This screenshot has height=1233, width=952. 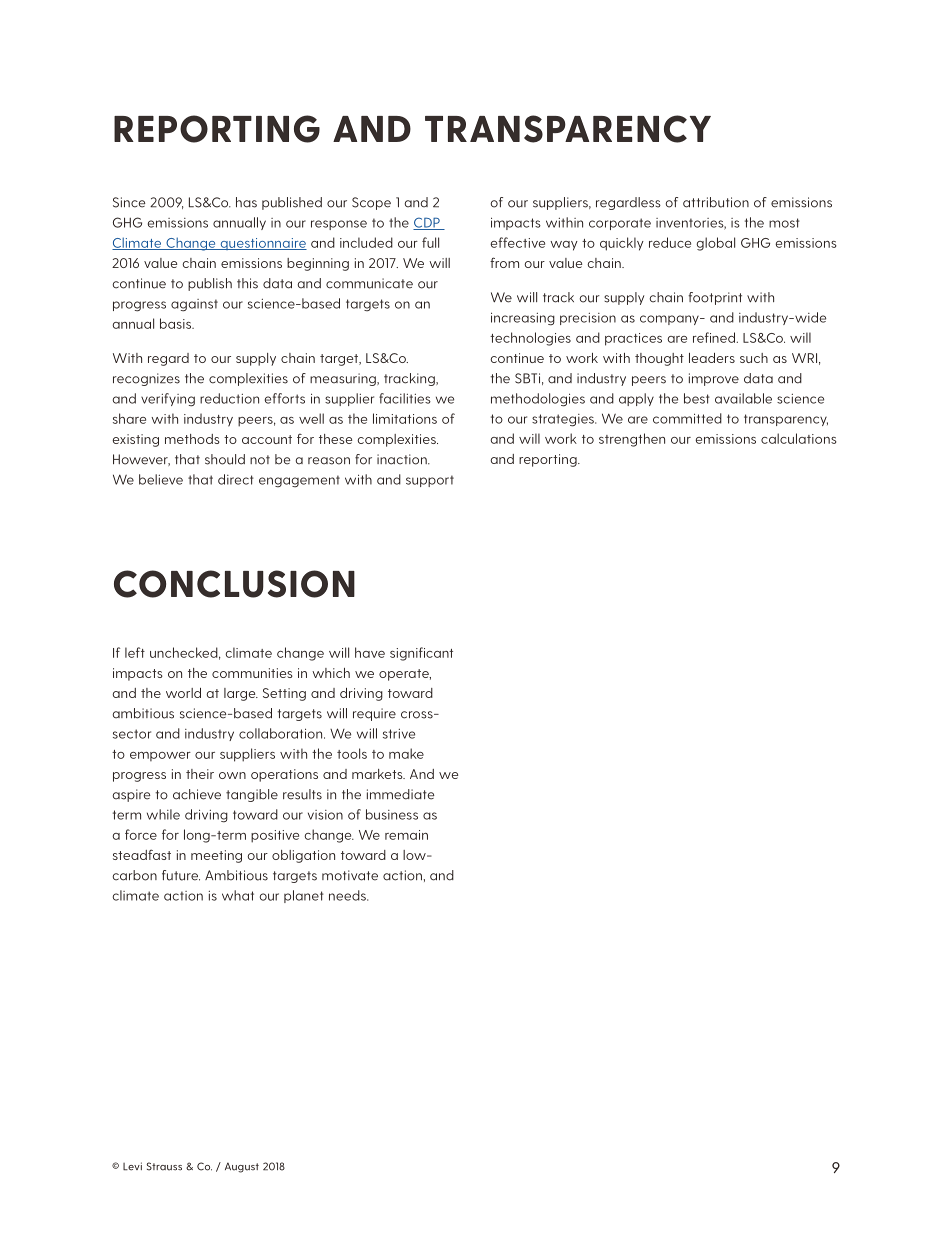 I want to click on significant, so click(x=421, y=654).
